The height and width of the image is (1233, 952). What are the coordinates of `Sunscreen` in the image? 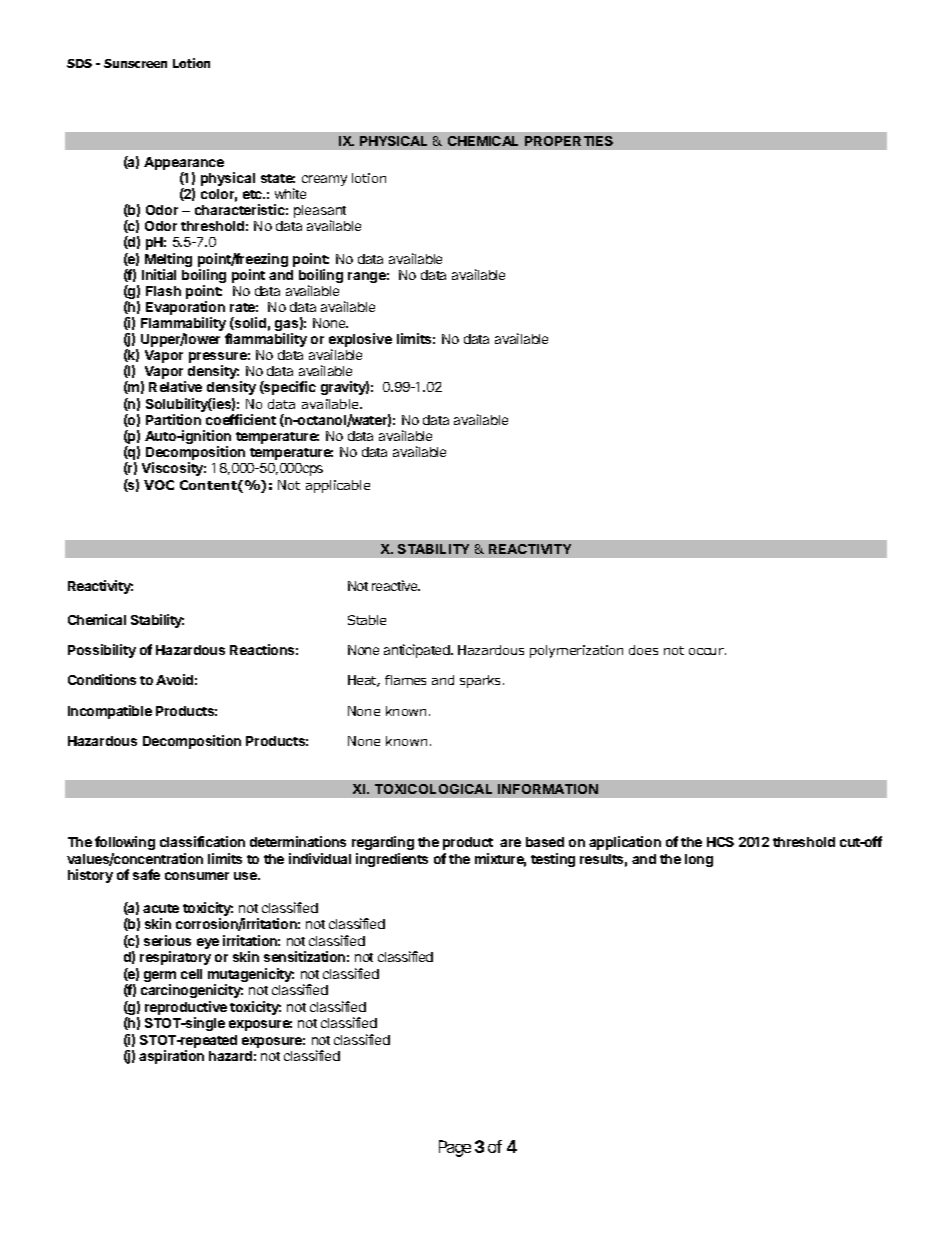 It's located at (135, 63).
